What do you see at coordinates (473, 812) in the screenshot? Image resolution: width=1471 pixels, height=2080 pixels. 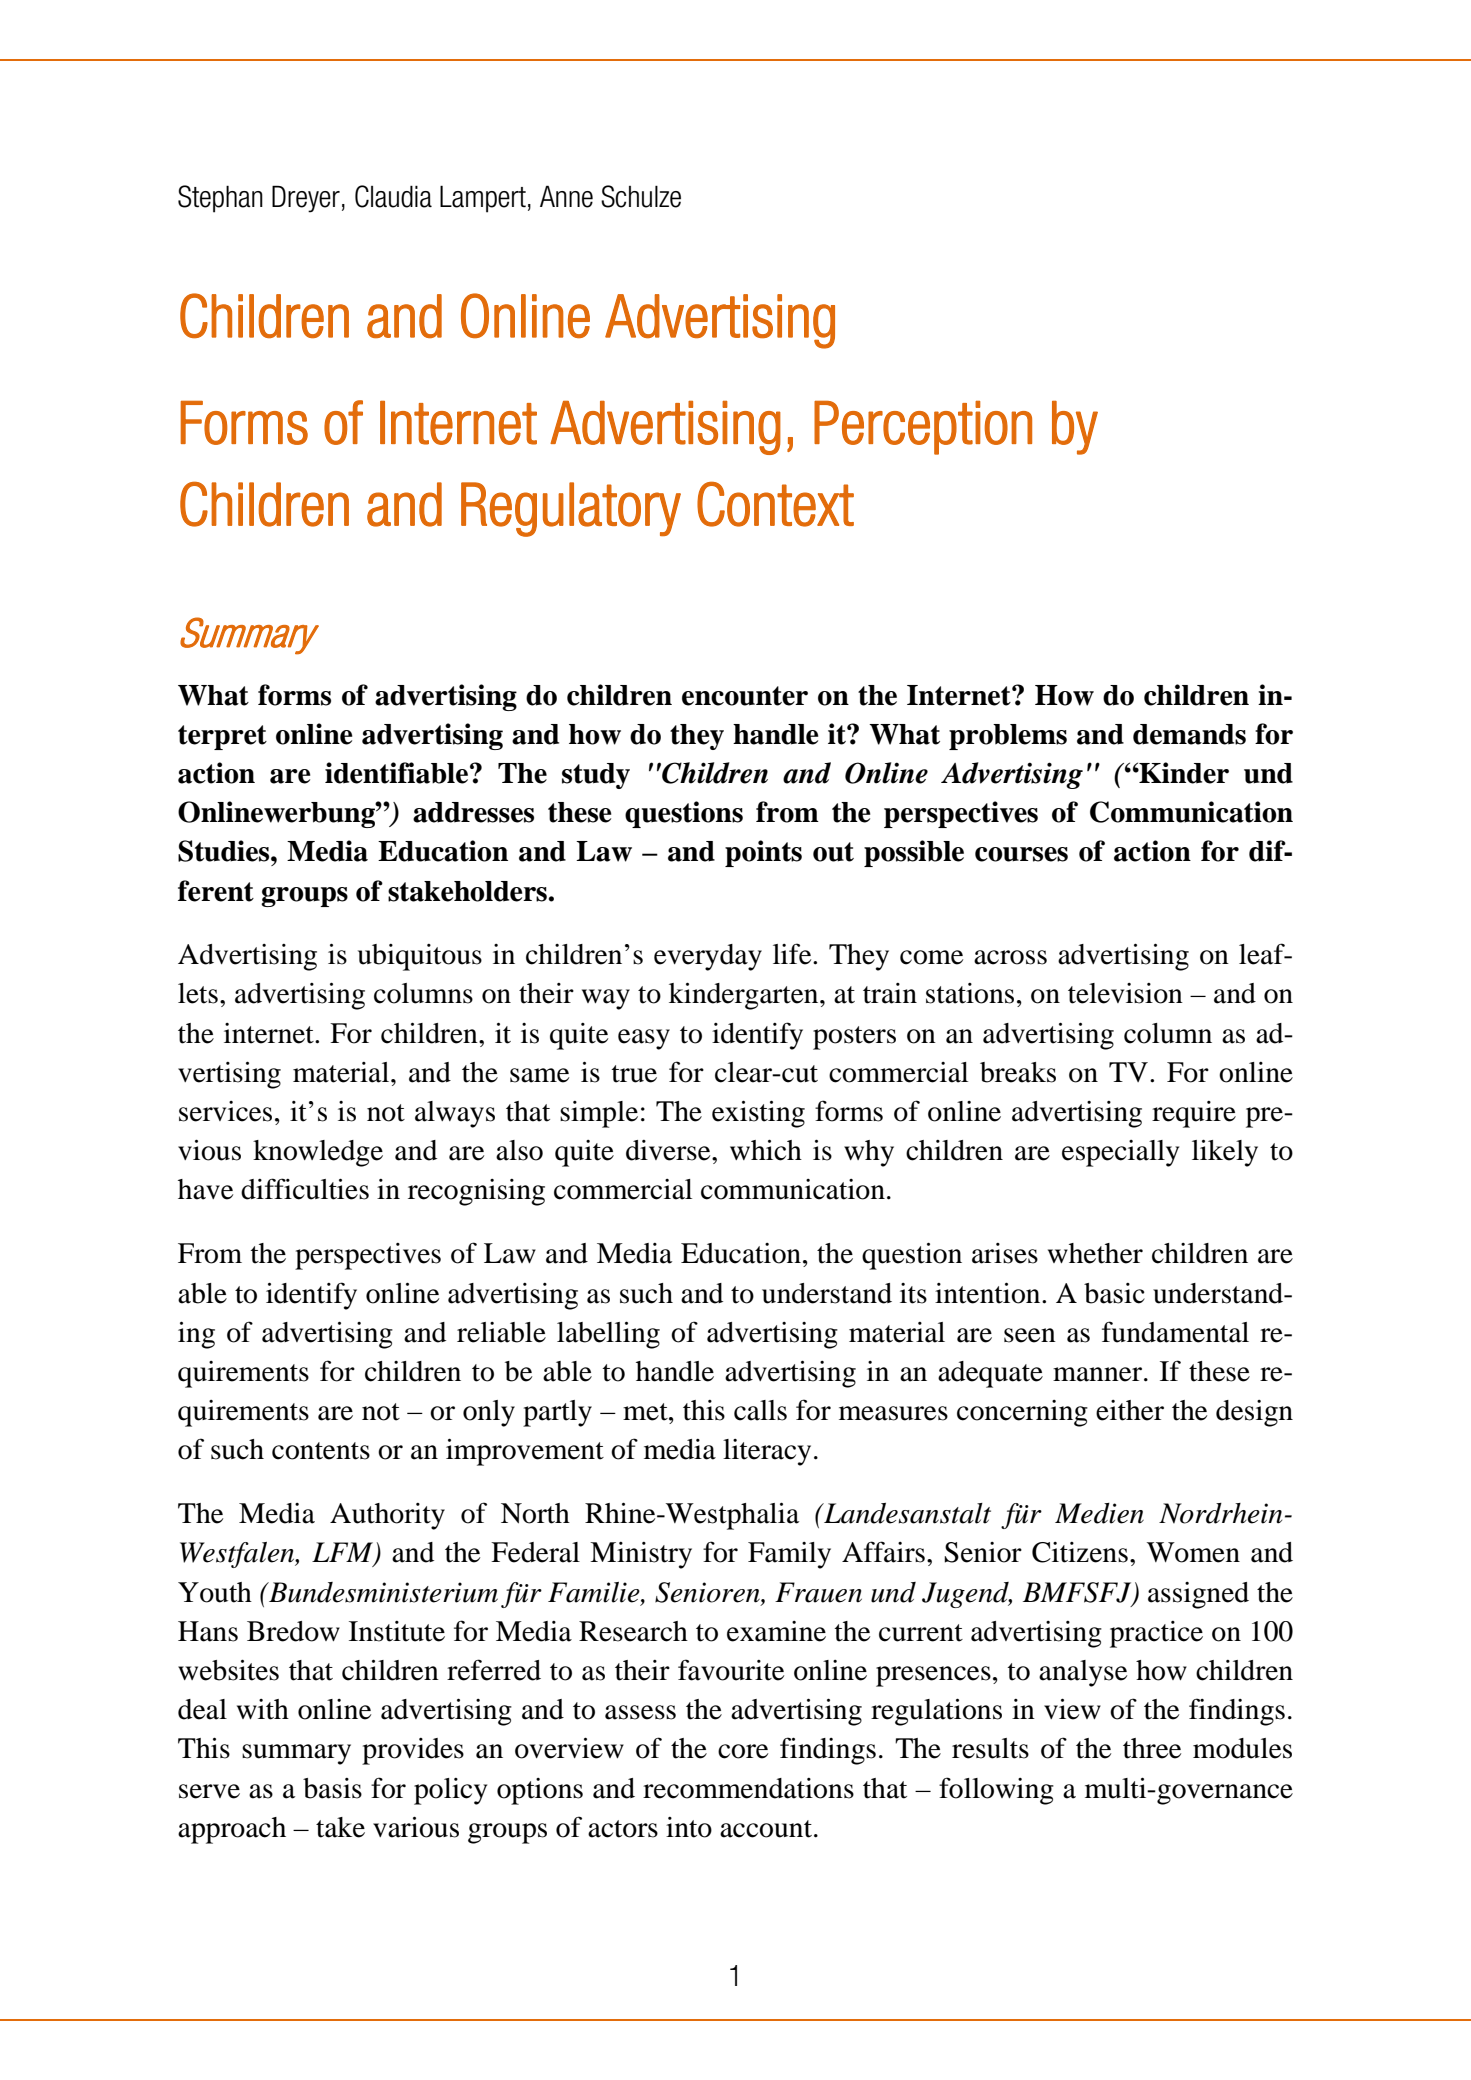 I see `addresses` at bounding box center [473, 812].
